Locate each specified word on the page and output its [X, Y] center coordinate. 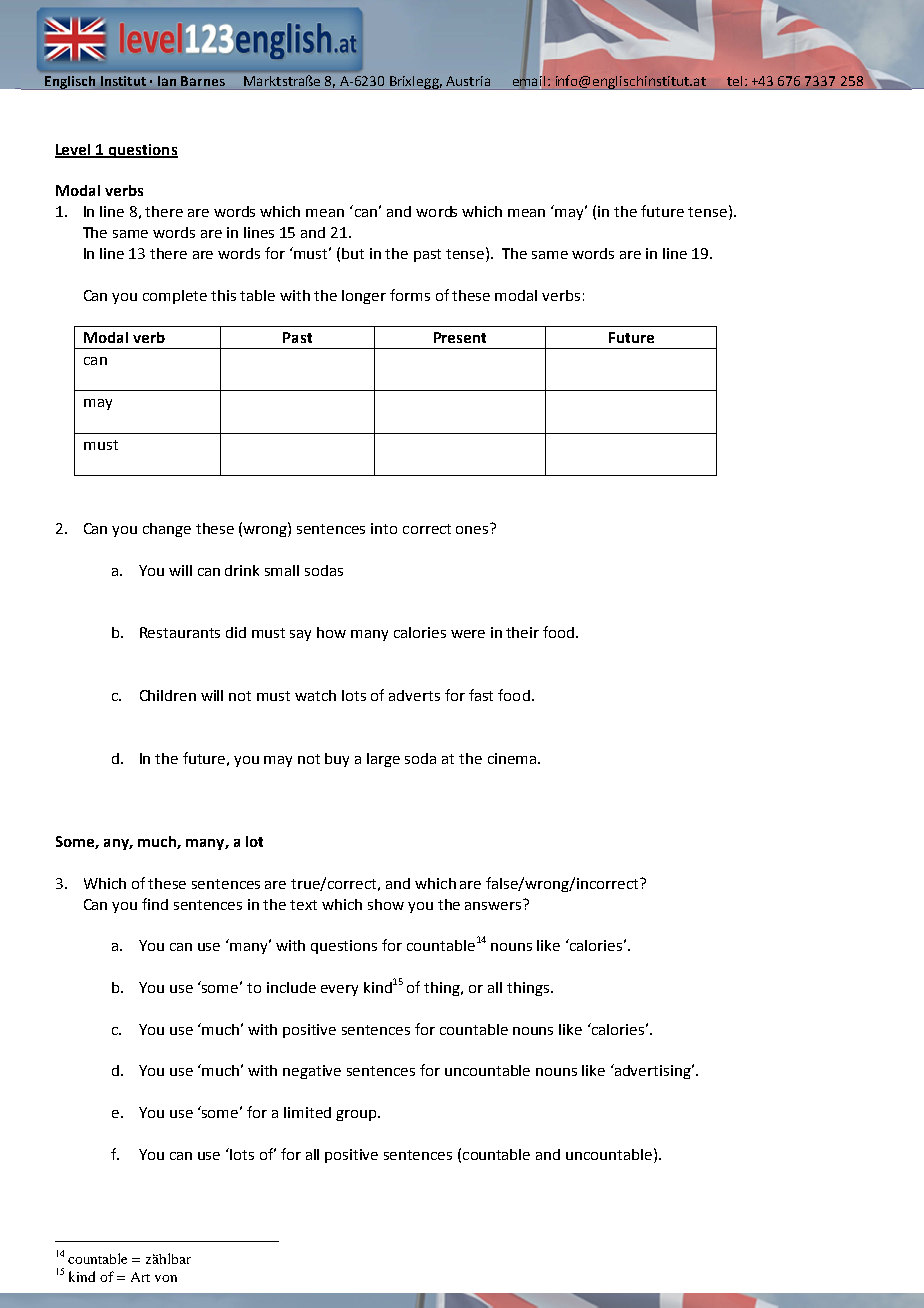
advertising [653, 1071]
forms [410, 295]
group [357, 1115]
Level [74, 150]
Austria [468, 81]
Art [140, 1277]
